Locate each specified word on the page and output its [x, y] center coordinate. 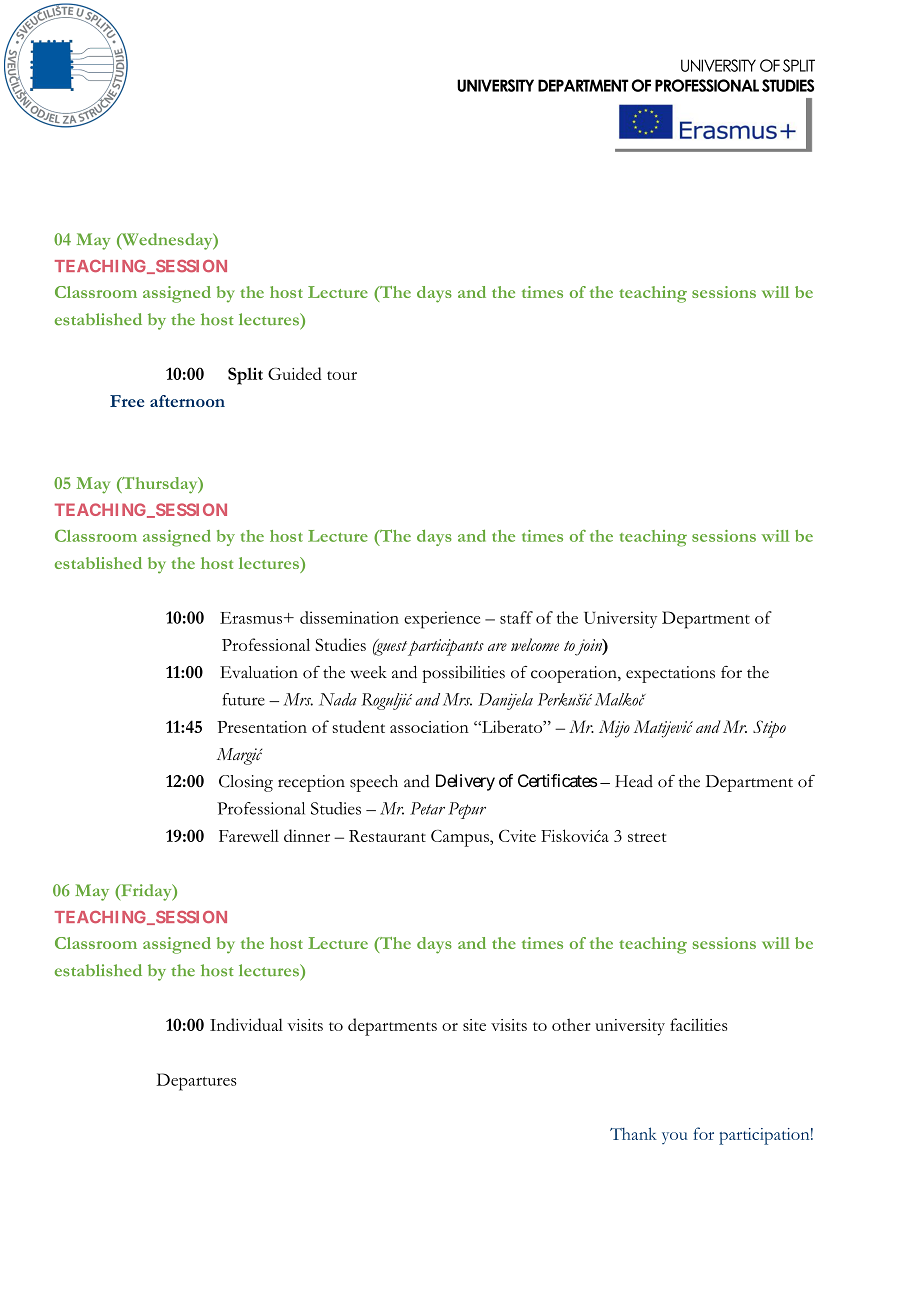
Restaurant [387, 836]
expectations [670, 674]
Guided [295, 373]
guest [390, 647]
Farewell [249, 835]
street [647, 837]
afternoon [187, 401]
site [474, 1025]
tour [342, 375]
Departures [196, 1082]
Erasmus [252, 618]
